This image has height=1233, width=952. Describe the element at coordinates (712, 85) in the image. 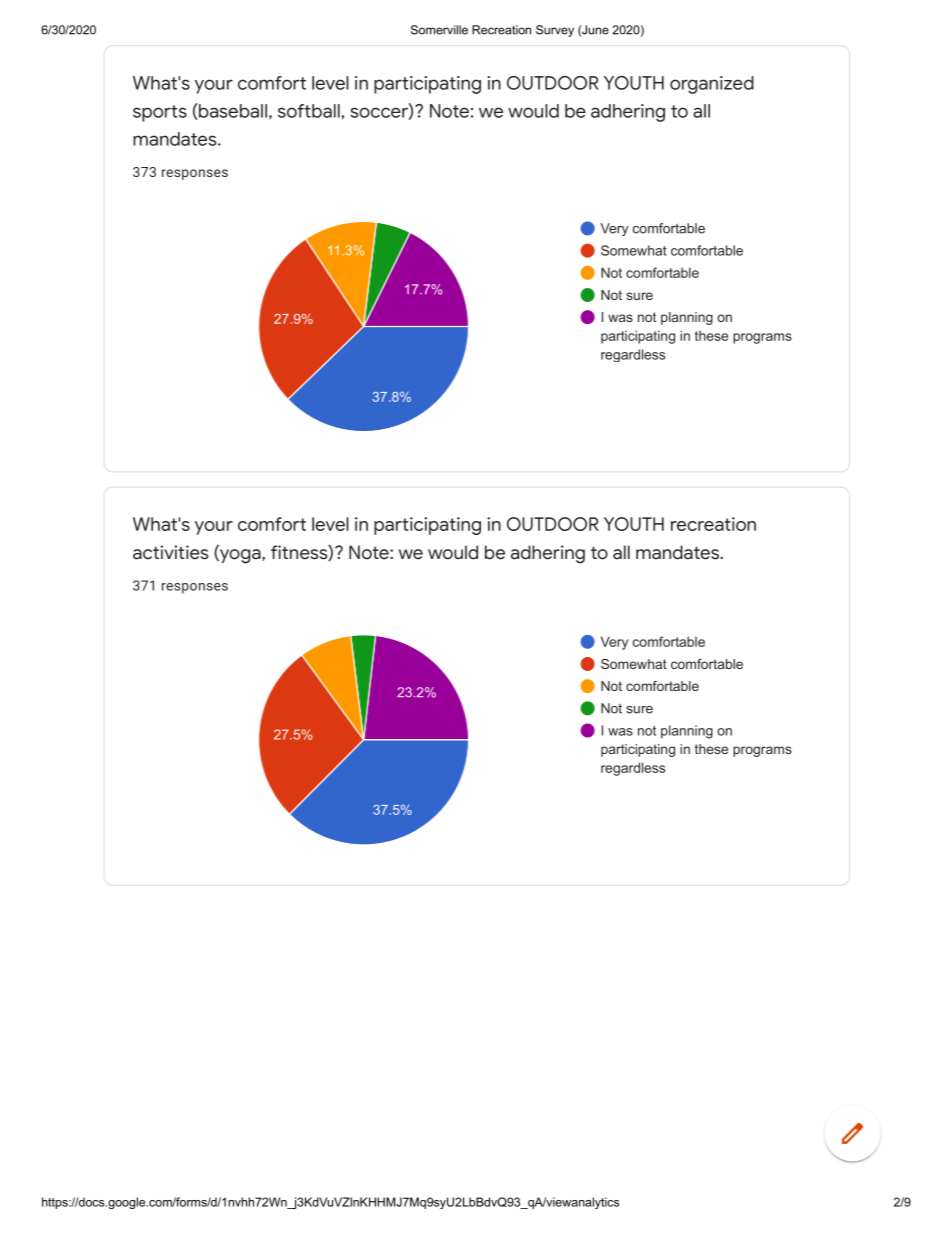

I see `organized` at that location.
